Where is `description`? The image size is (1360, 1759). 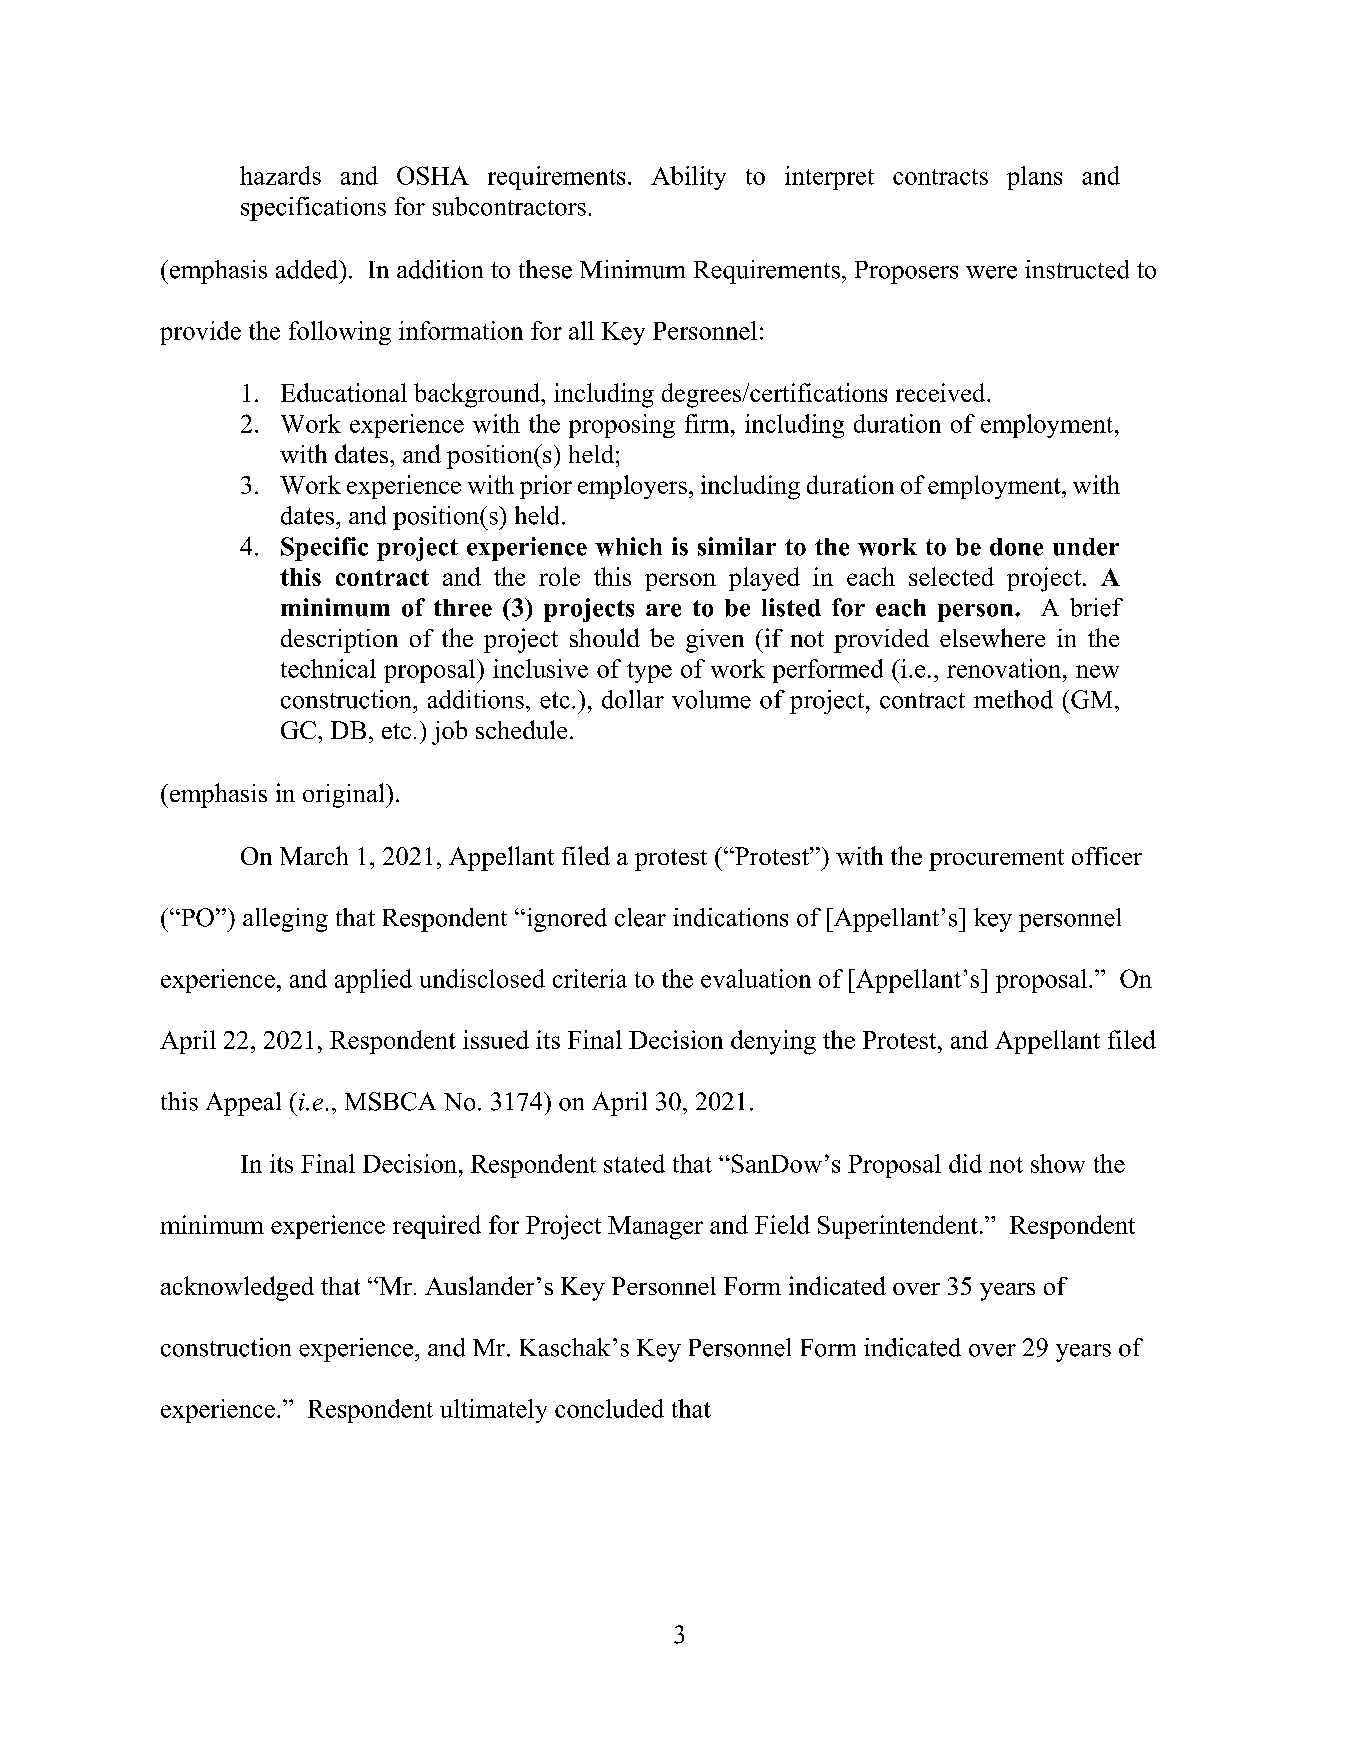
description is located at coordinates (339, 641).
